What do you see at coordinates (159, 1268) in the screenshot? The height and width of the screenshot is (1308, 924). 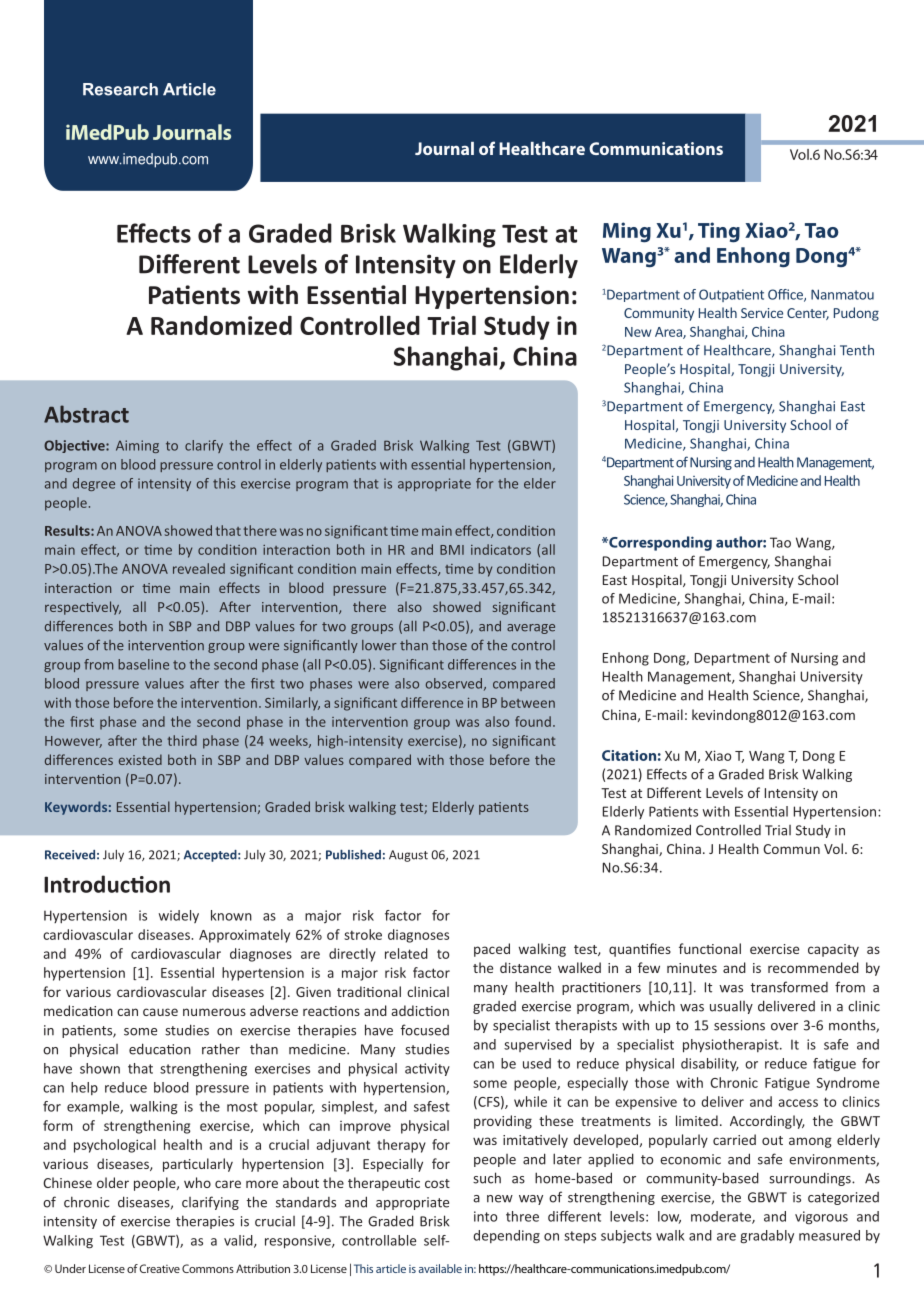 I see `Creative` at bounding box center [159, 1268].
